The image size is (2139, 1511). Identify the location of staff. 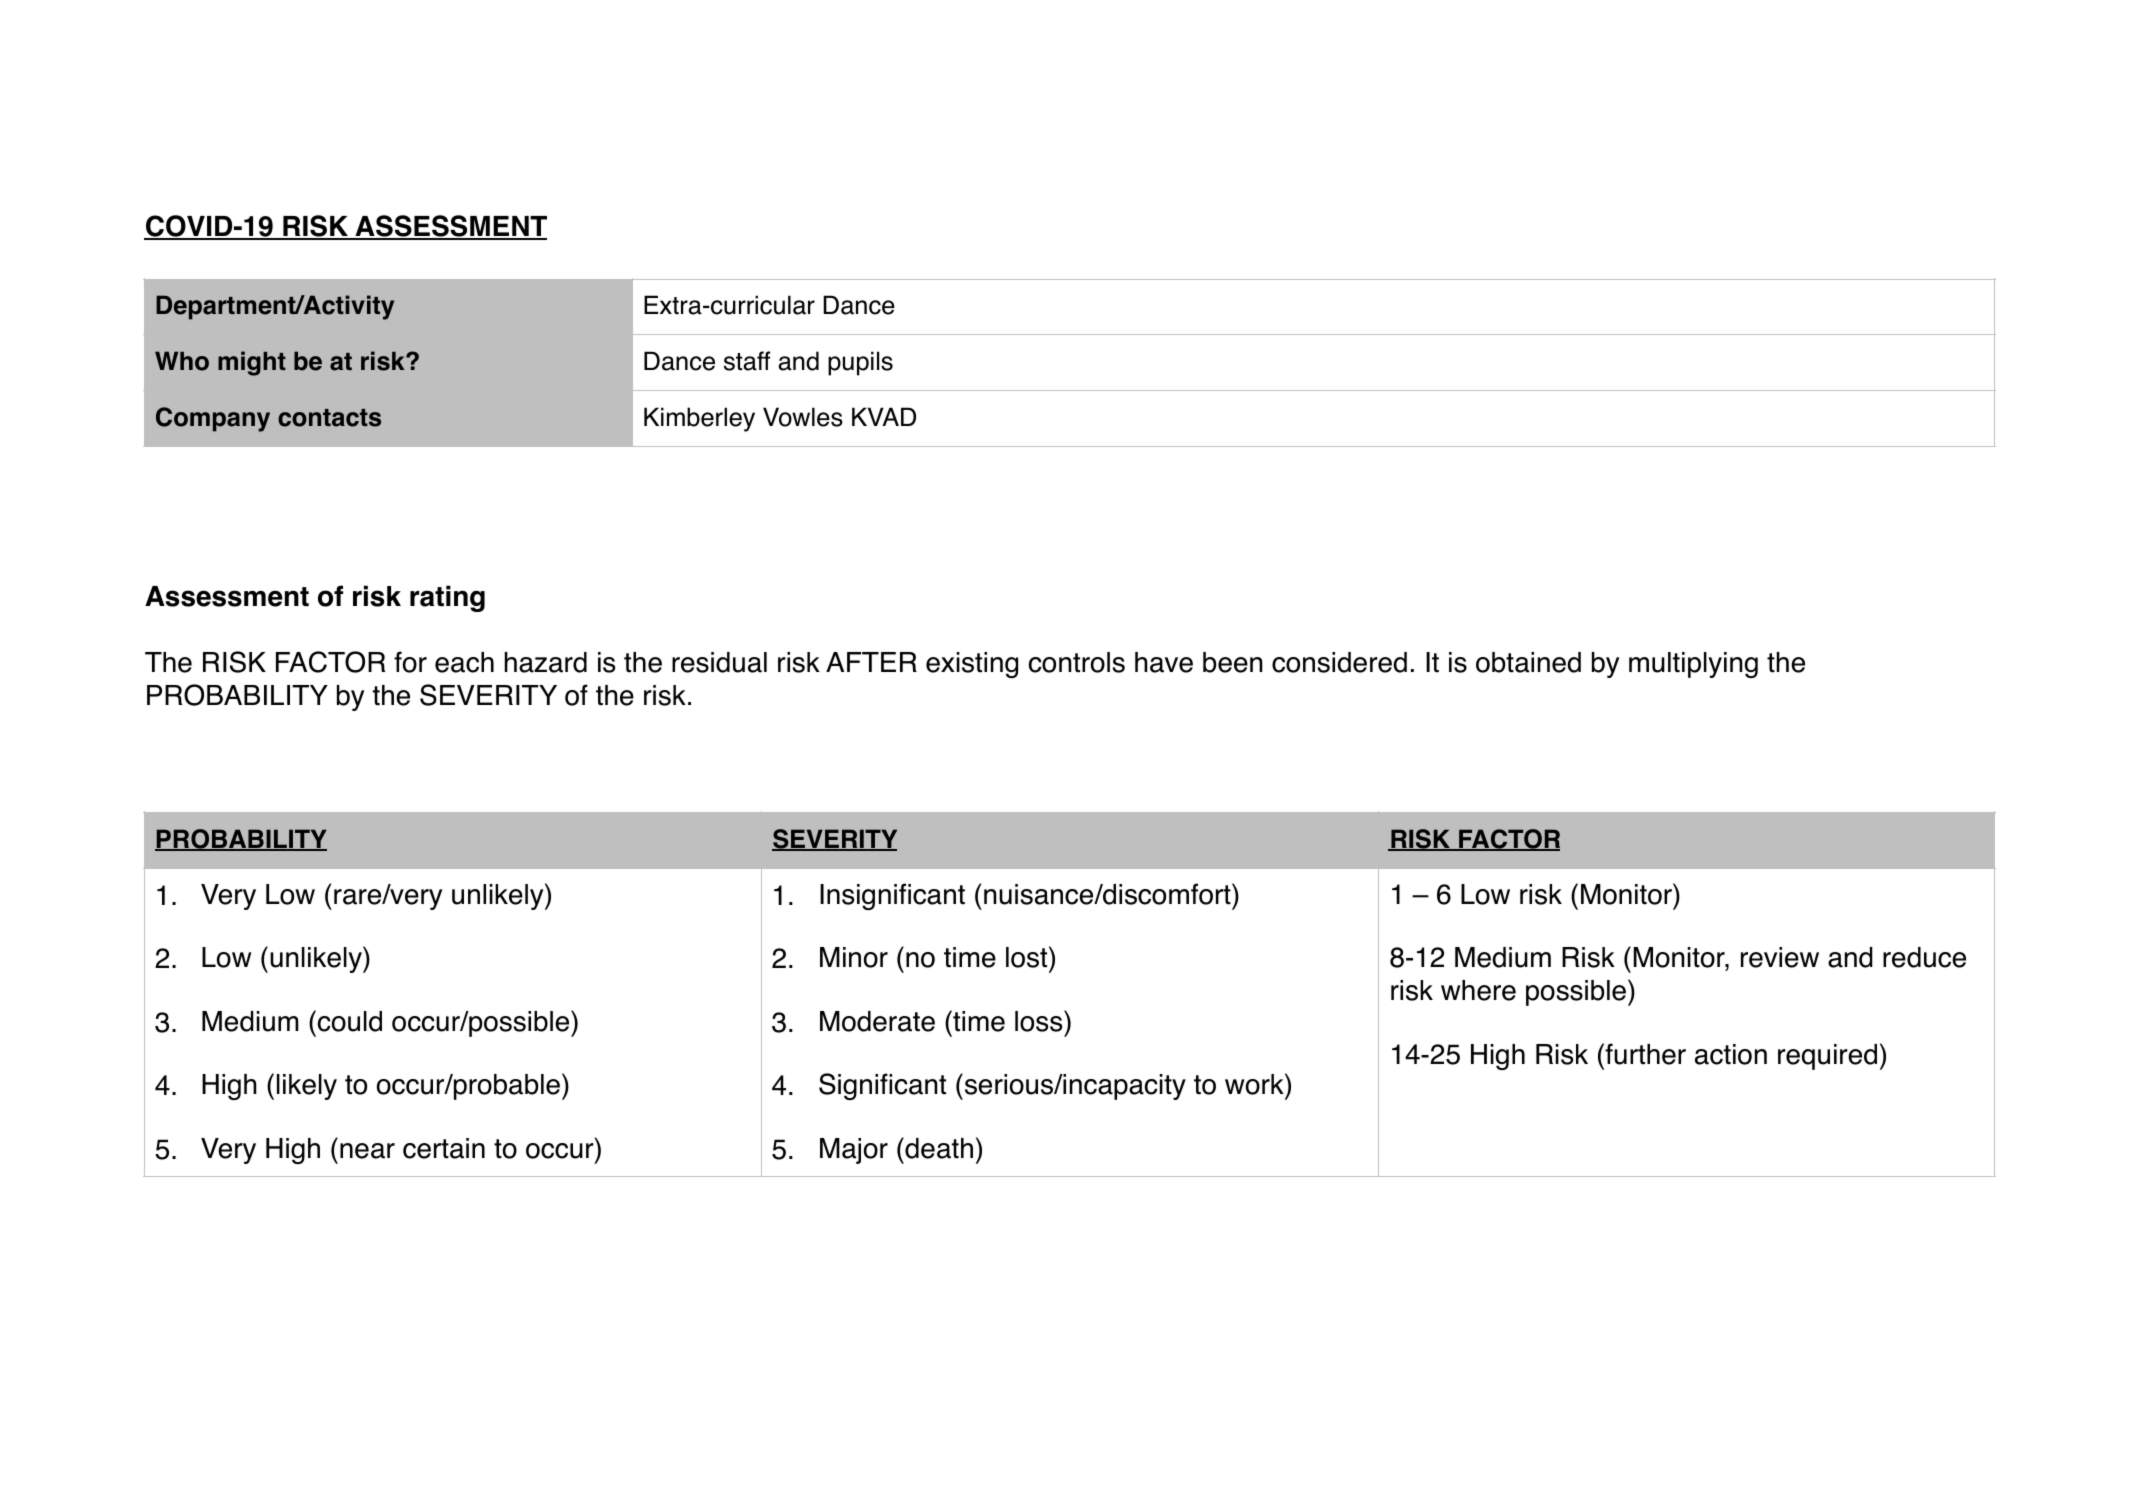
(747, 361).
